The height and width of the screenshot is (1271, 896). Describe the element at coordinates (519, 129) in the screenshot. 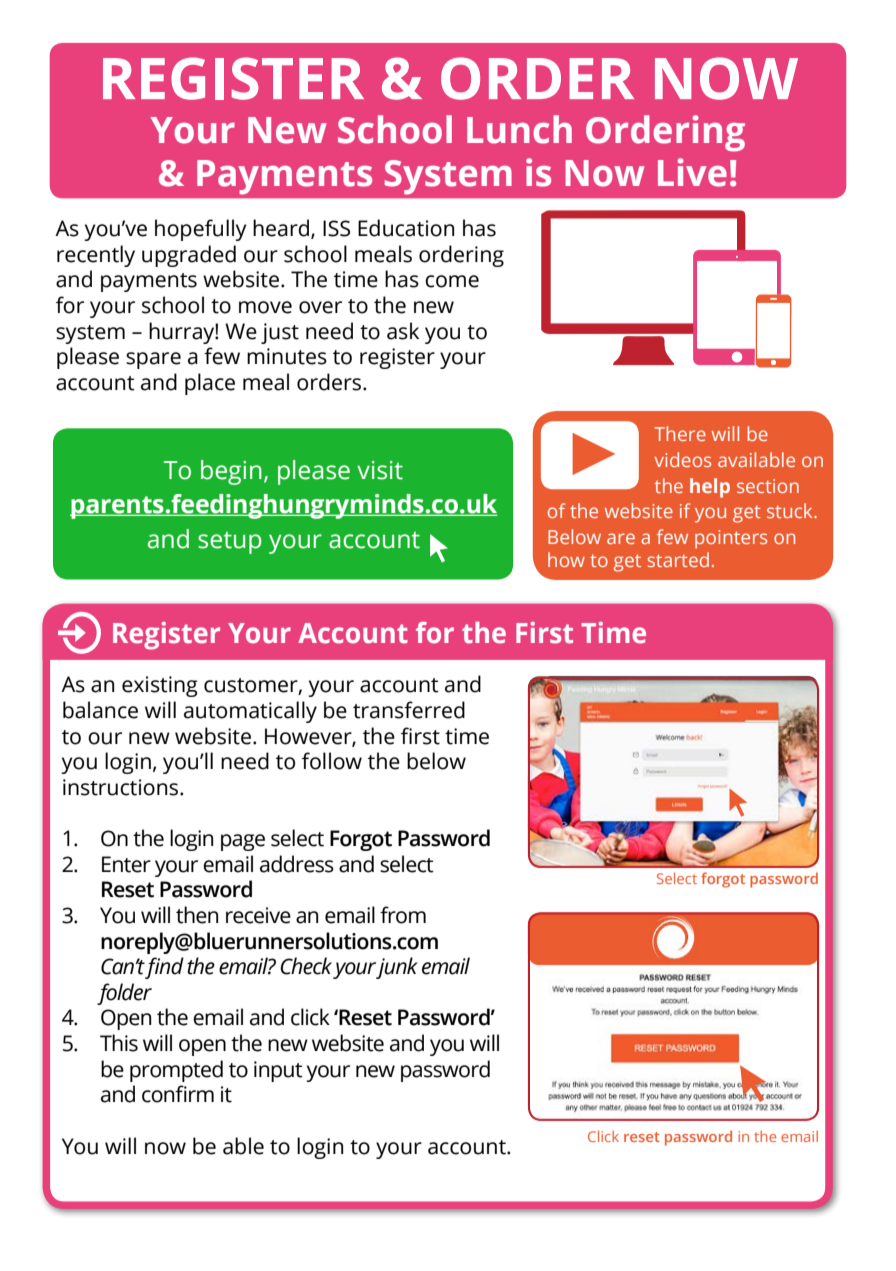

I see `Lunch` at that location.
